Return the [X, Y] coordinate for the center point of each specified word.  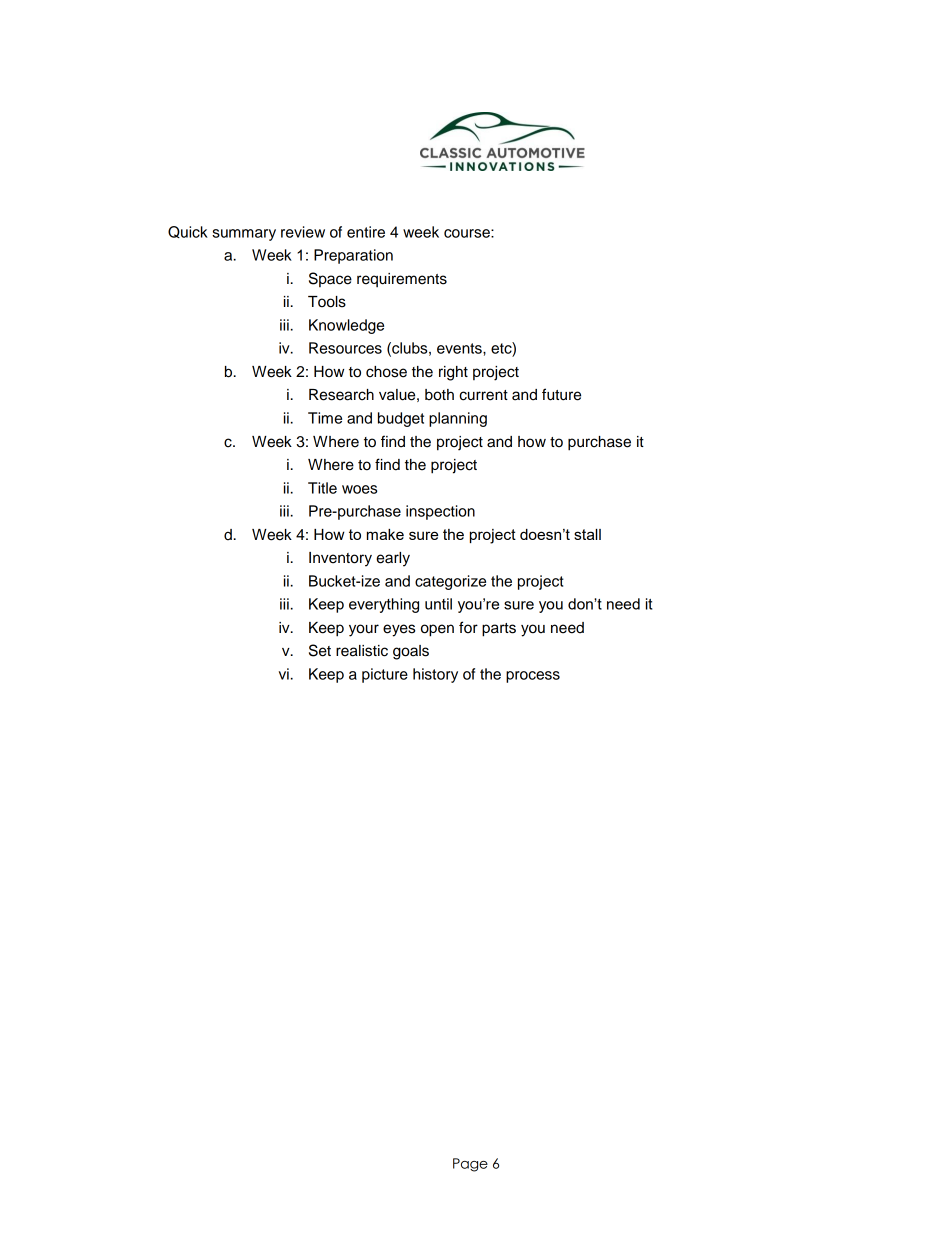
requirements [402, 280]
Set [320, 650]
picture [385, 675]
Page [470, 1165]
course [468, 233]
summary [244, 235]
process [533, 677]
